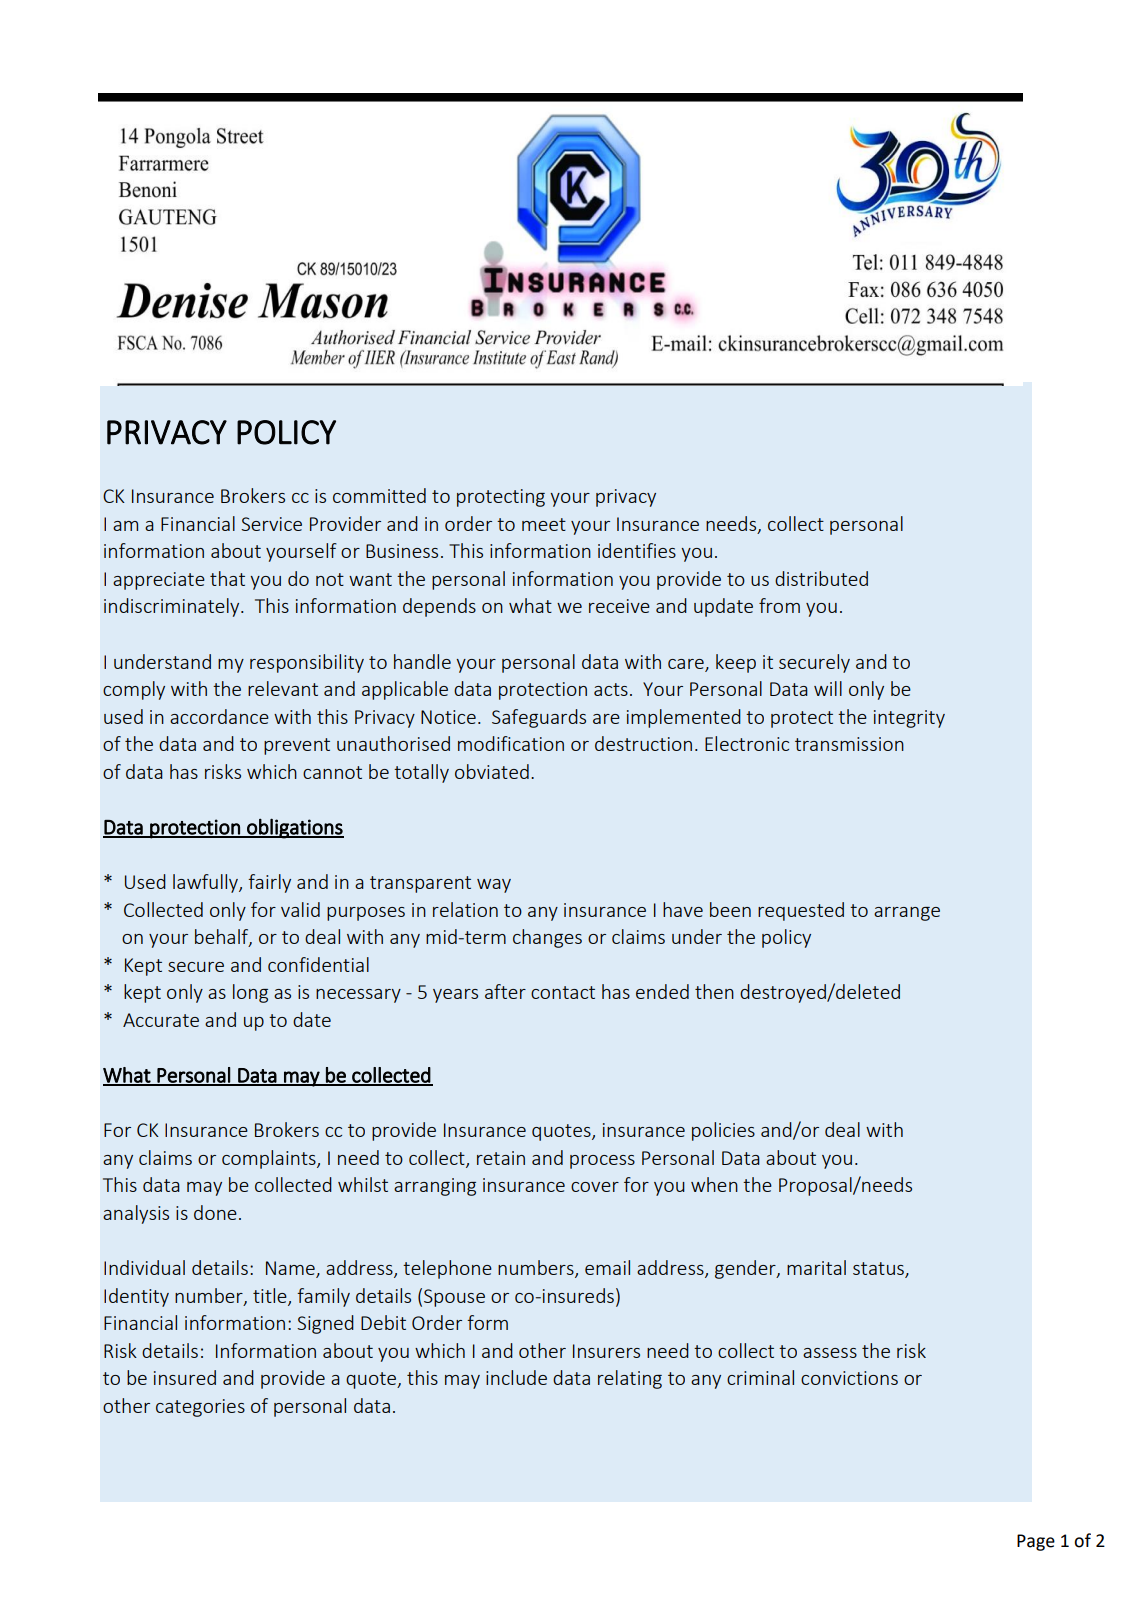  What do you see at coordinates (200, 1408) in the page?
I see `categories` at bounding box center [200, 1408].
